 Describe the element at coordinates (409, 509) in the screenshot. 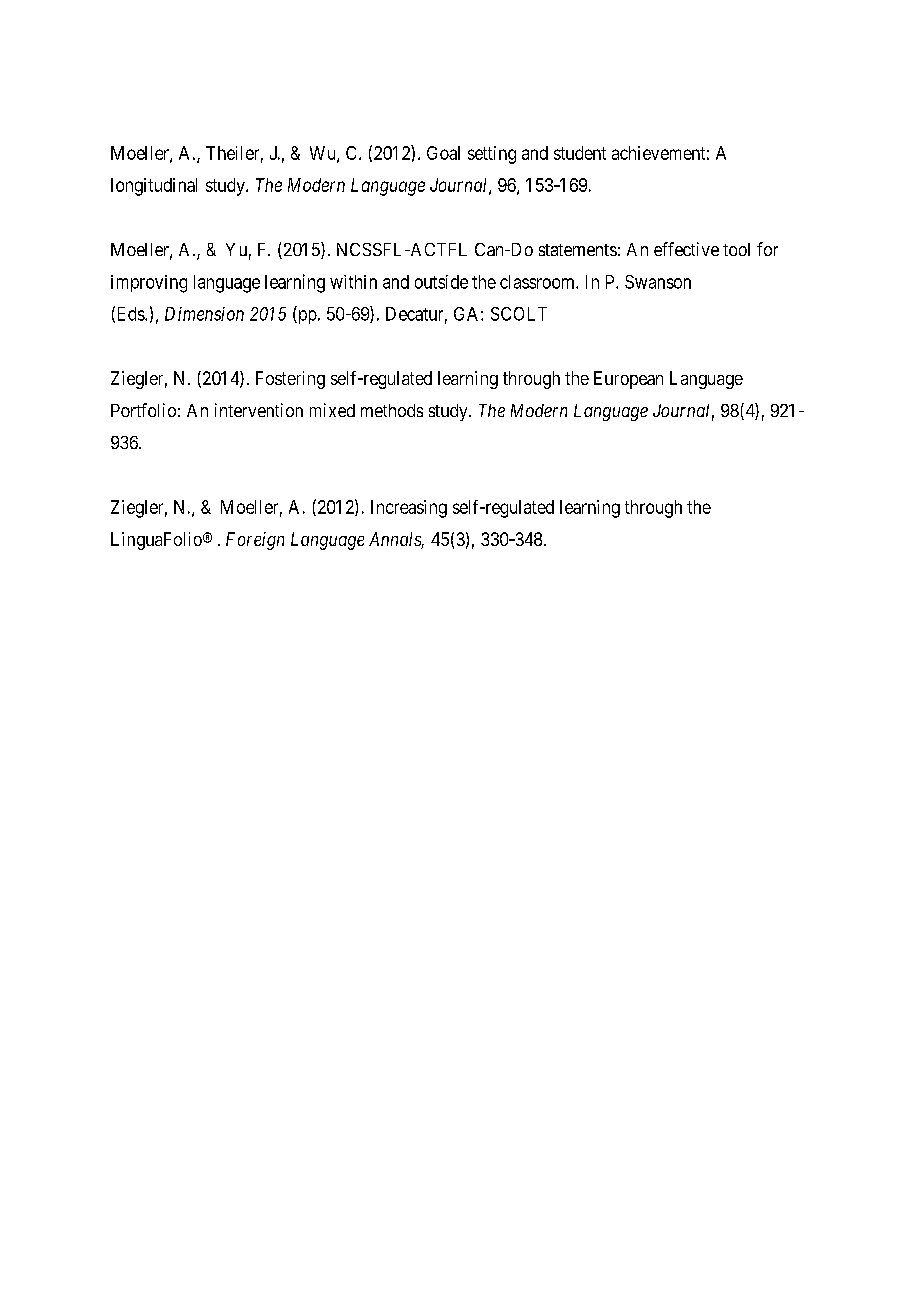

I see `Increasing` at that location.
